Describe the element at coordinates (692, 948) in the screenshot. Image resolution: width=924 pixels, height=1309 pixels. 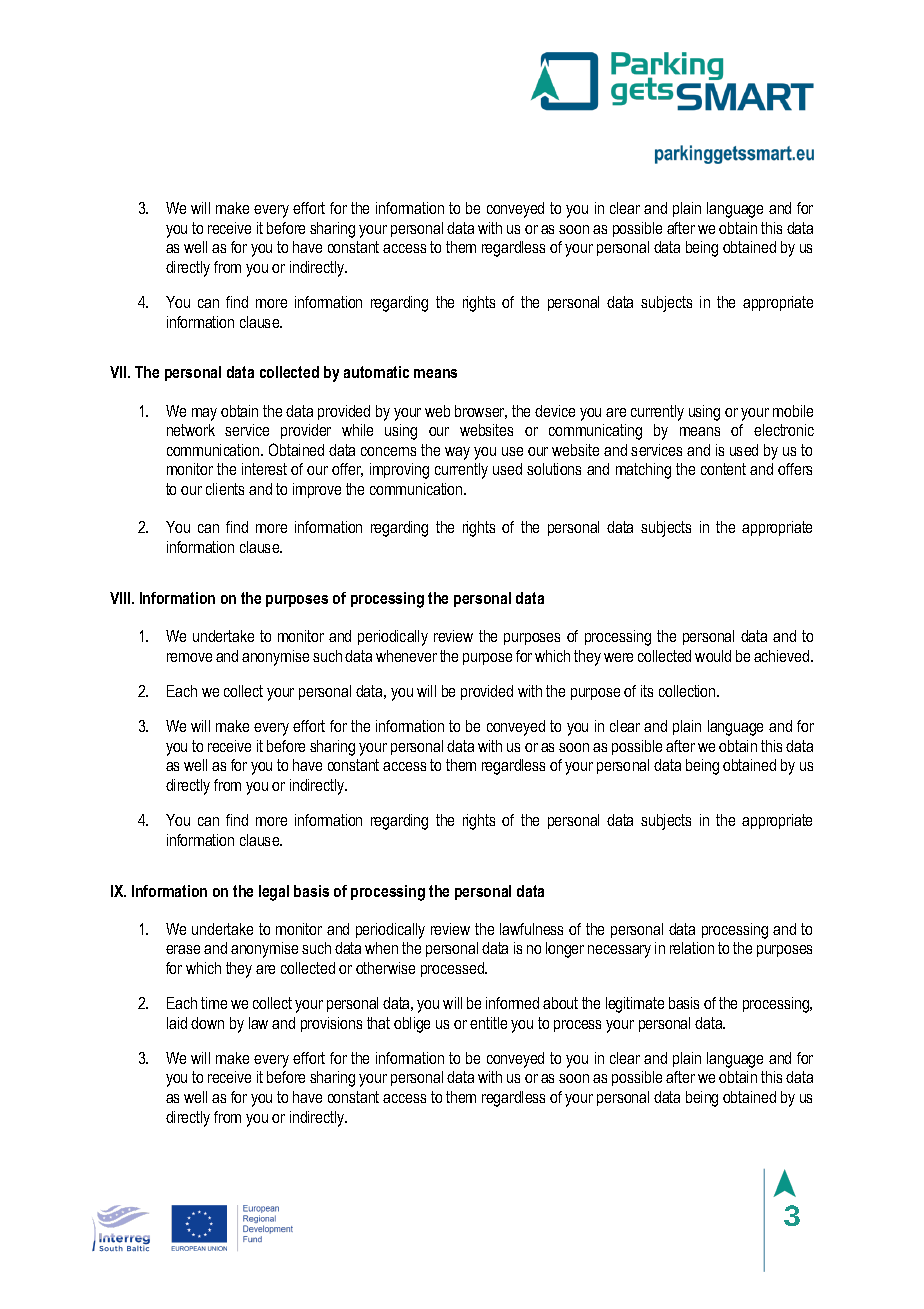
I see `relation` at that location.
